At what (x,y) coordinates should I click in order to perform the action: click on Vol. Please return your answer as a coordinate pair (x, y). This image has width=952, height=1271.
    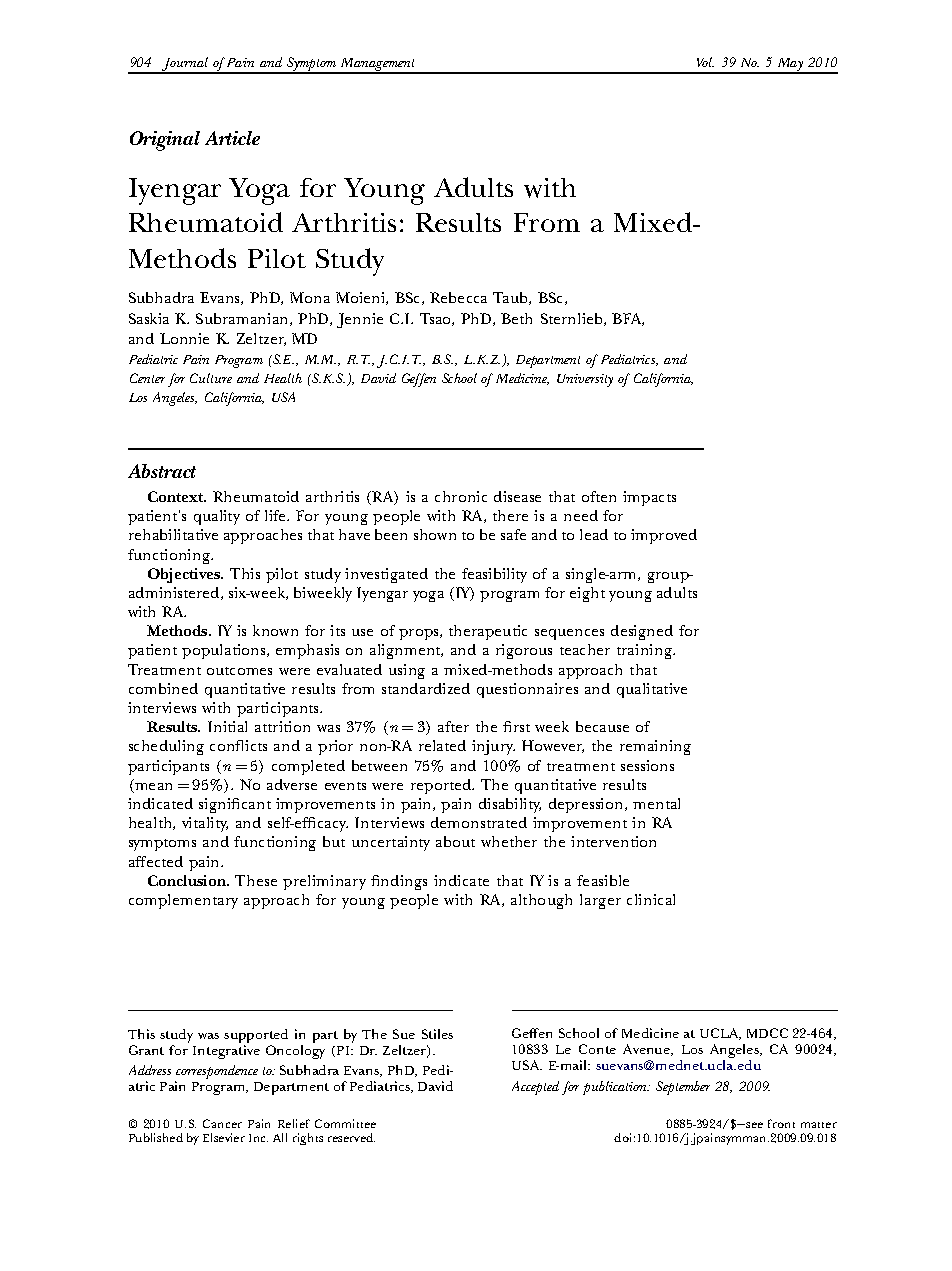
    Looking at the image, I should click on (705, 62).
